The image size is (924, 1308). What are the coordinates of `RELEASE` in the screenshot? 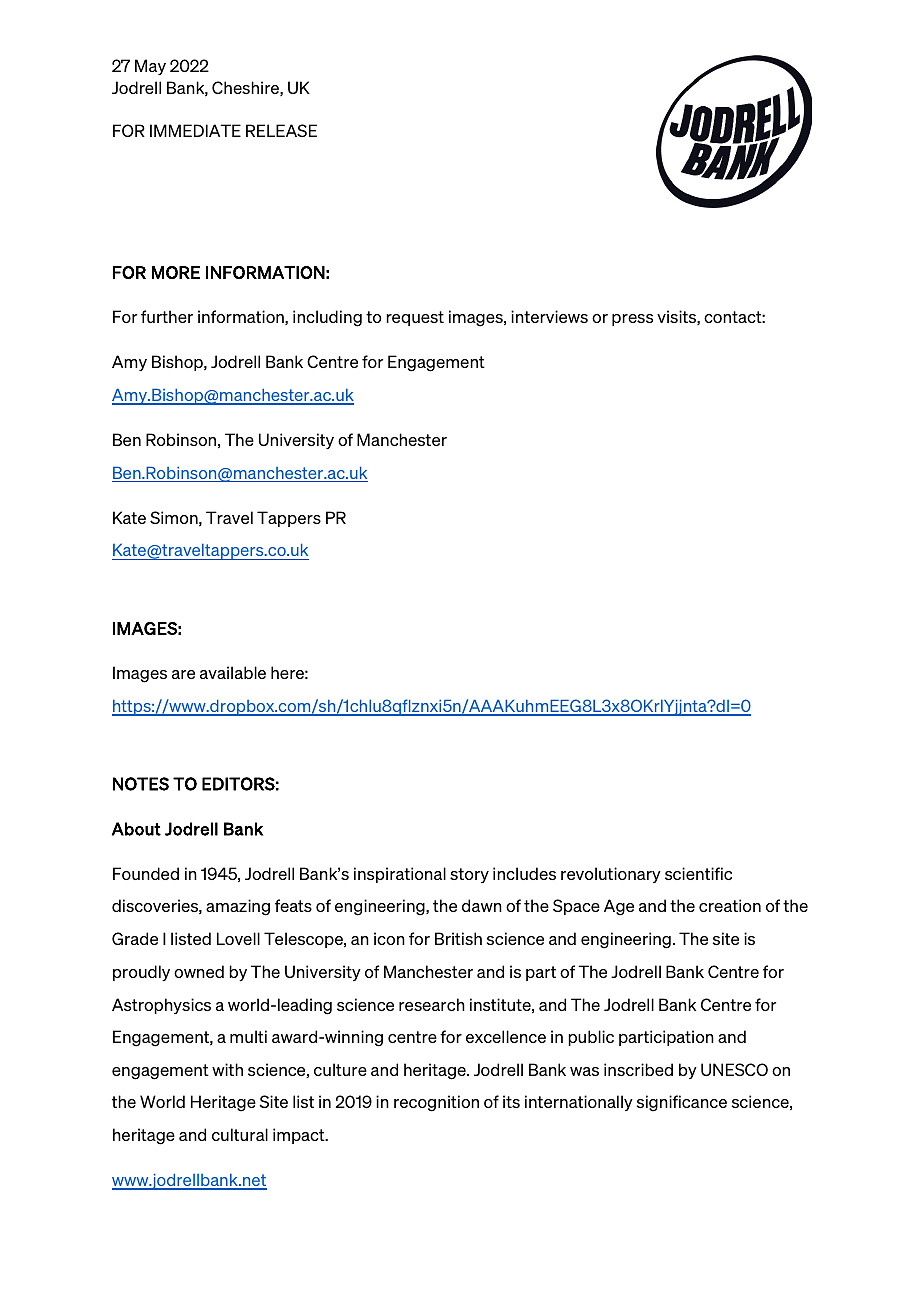 It's located at (281, 130).
